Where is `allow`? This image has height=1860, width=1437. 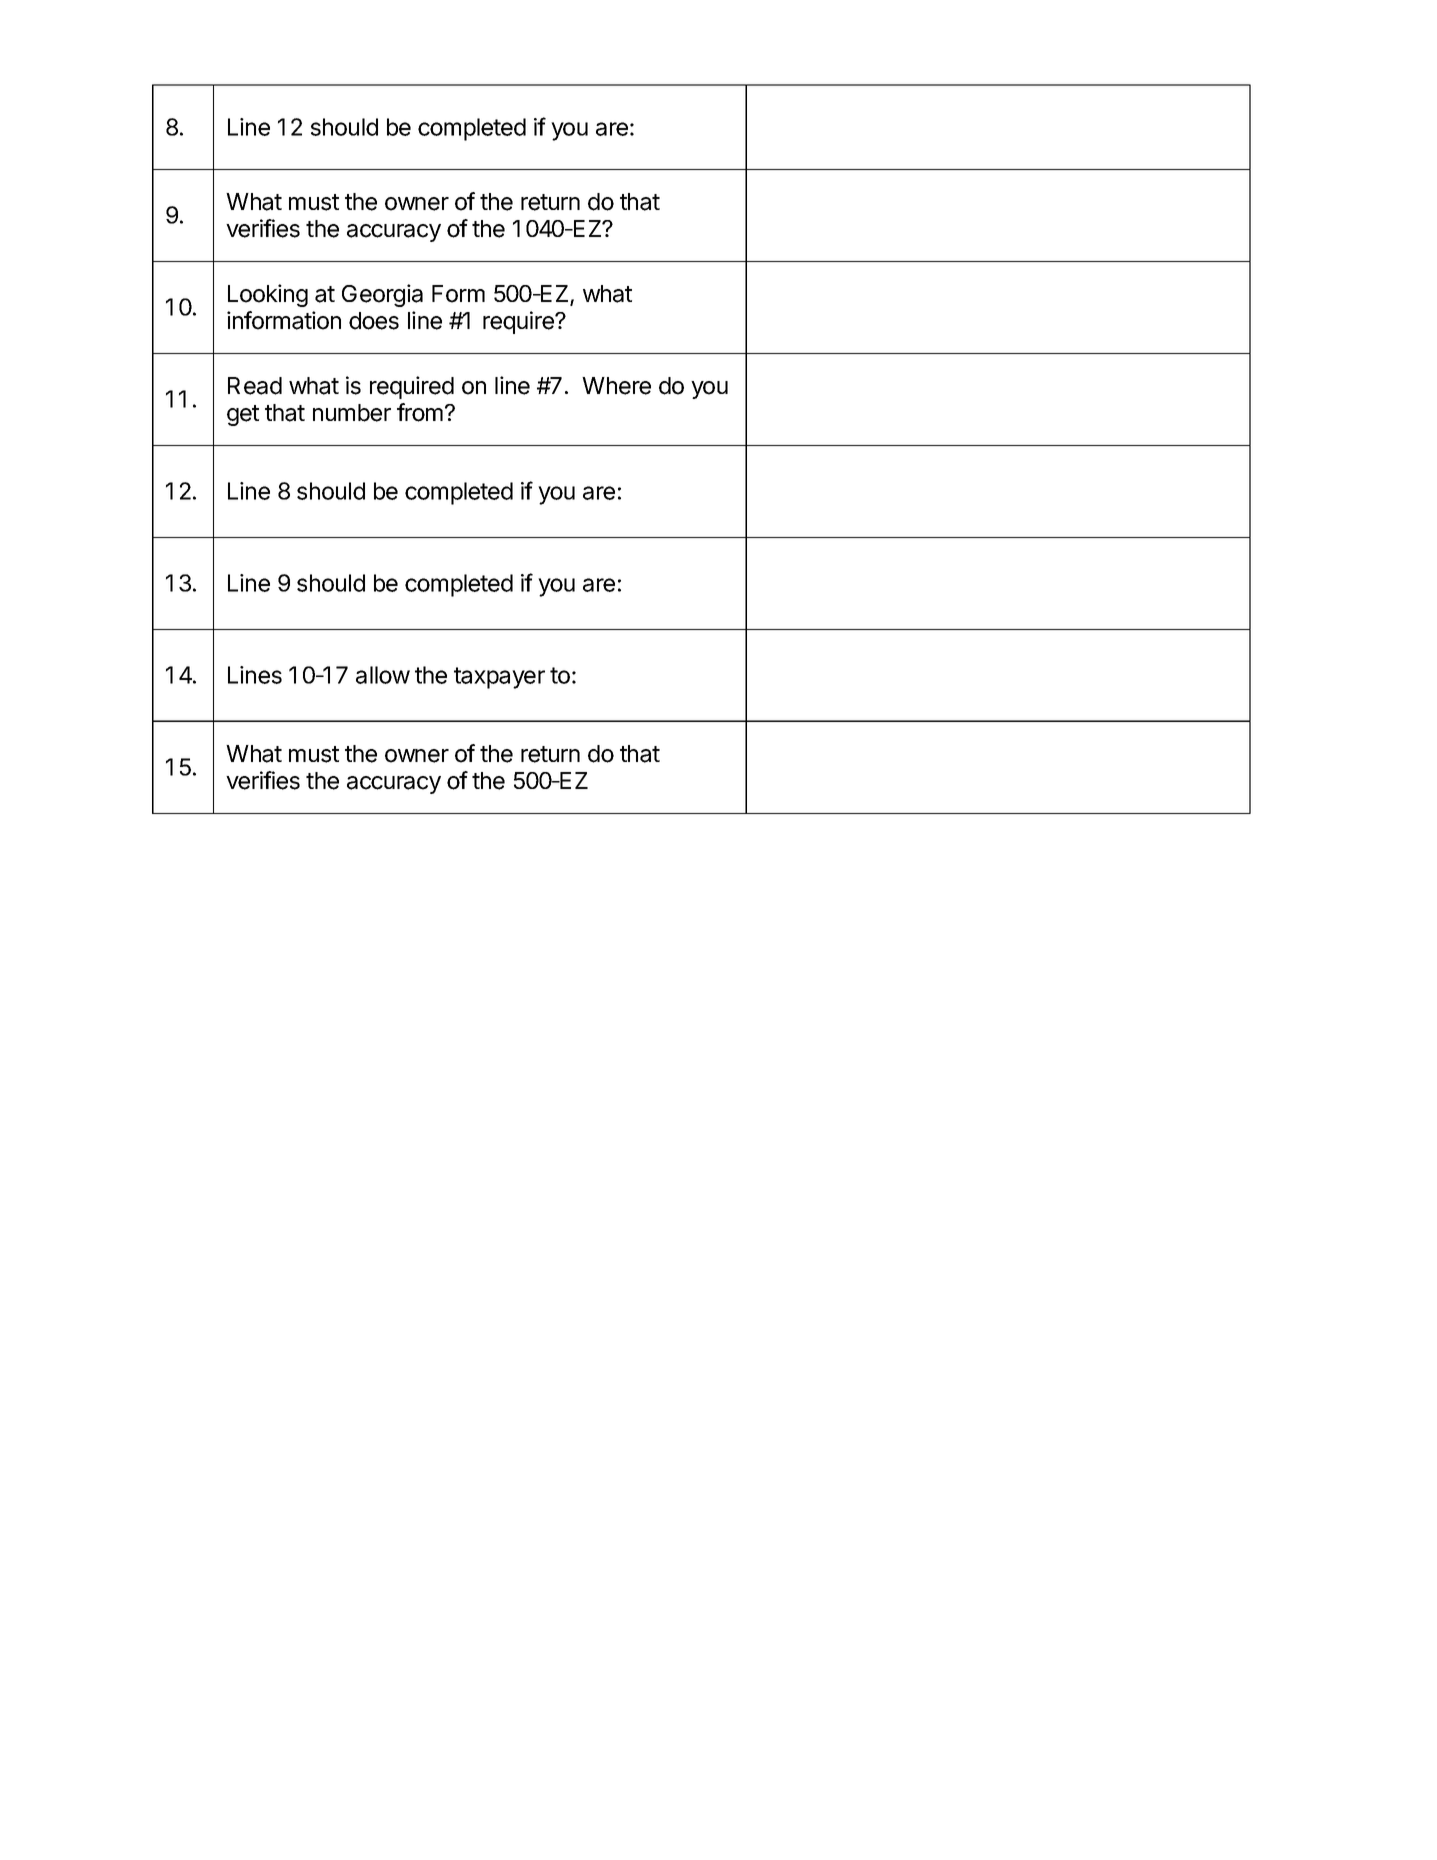
allow is located at coordinates (383, 675).
